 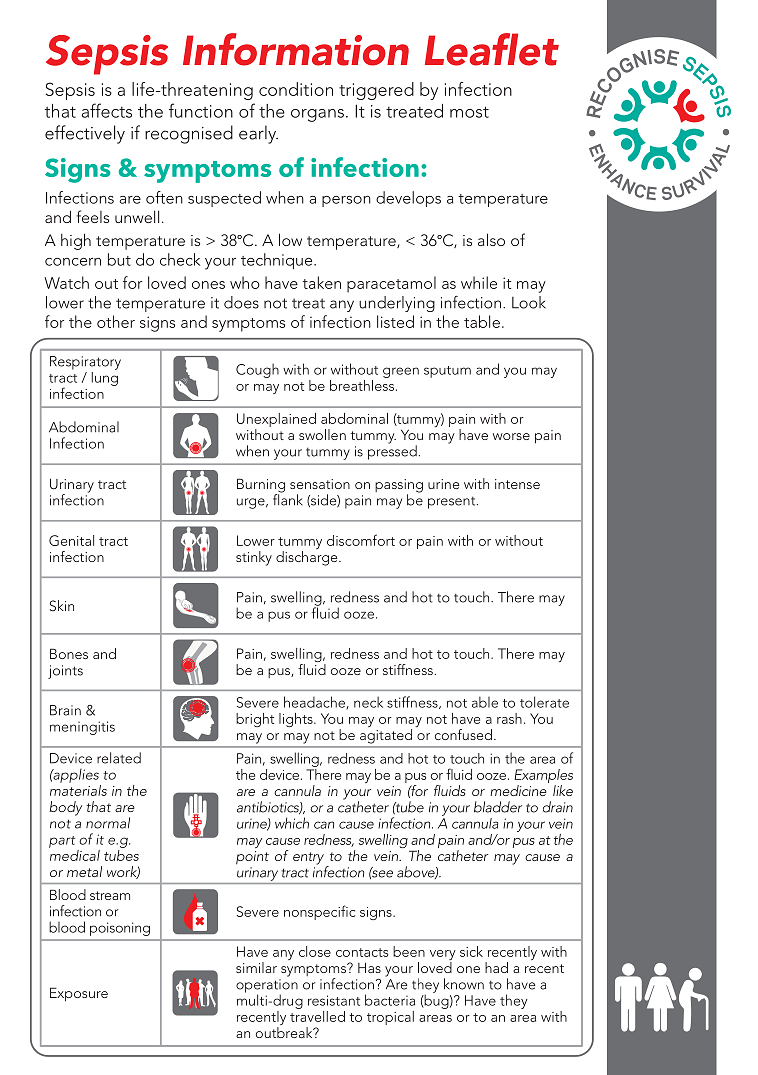 I want to click on discharge, so click(x=308, y=558).
